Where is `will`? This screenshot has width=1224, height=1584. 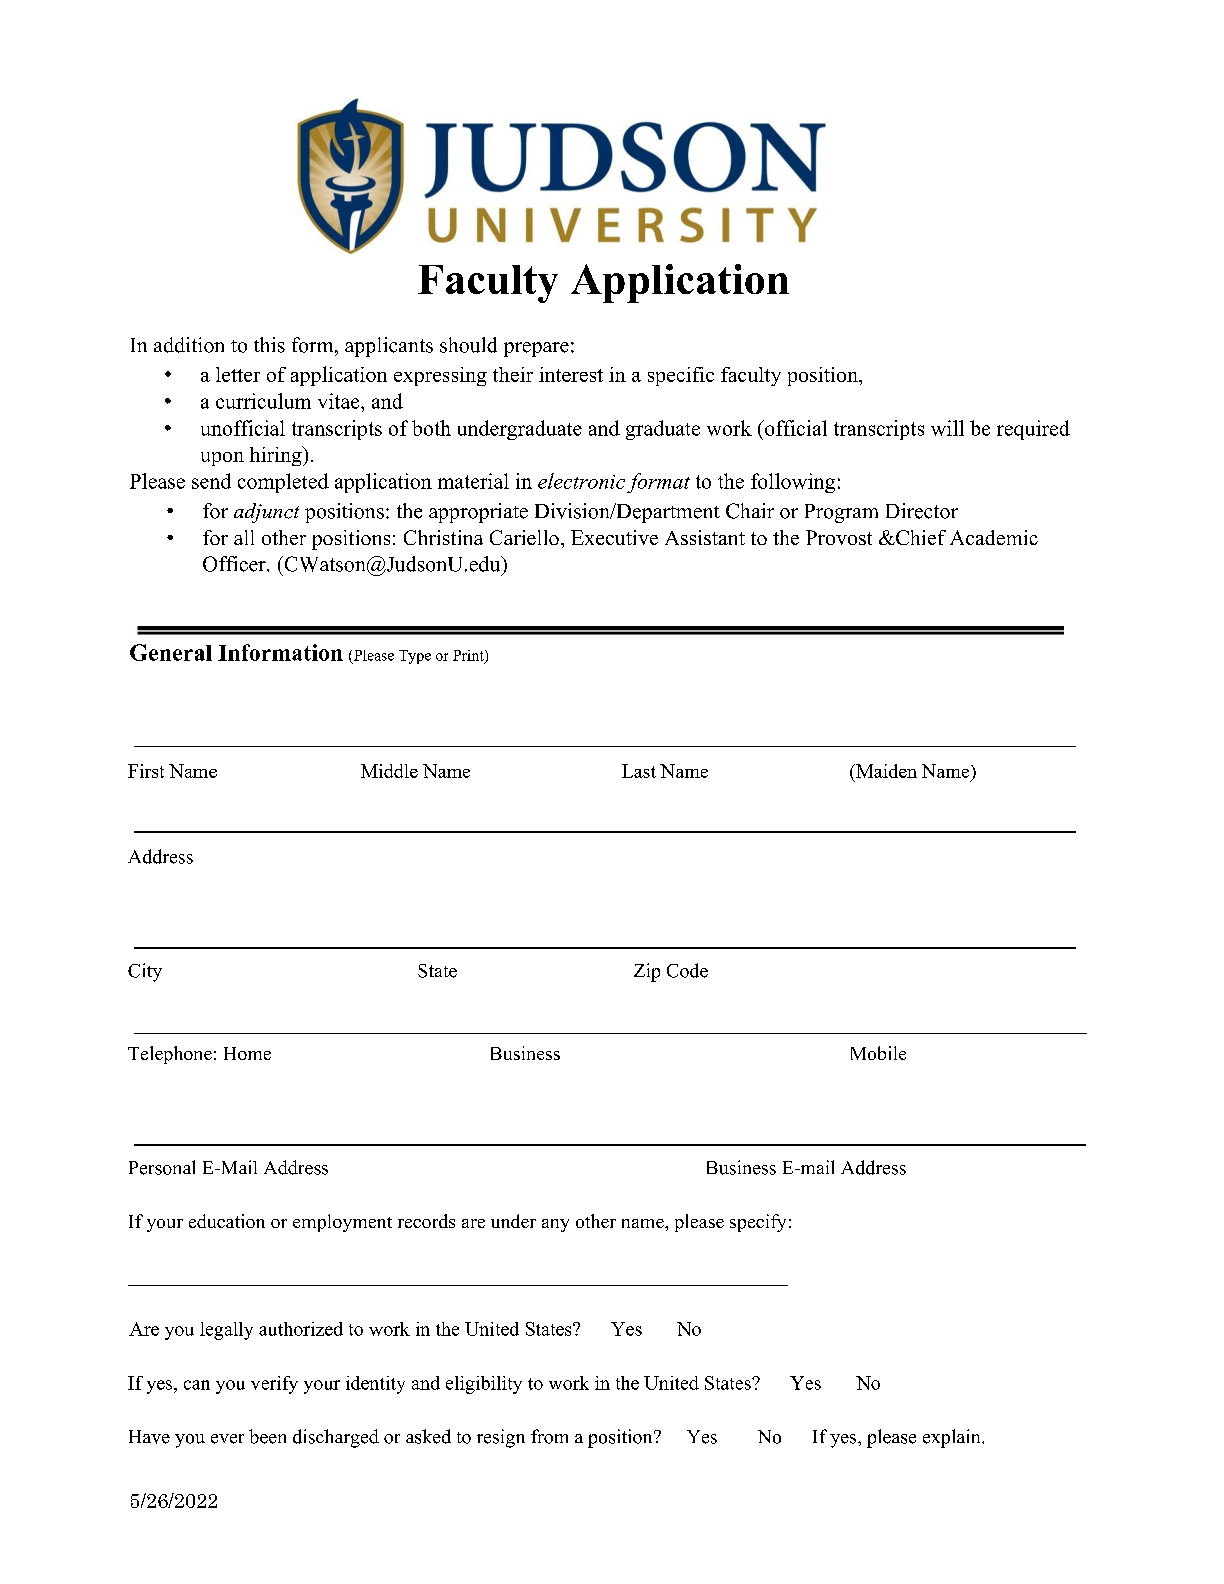
will is located at coordinates (947, 428).
